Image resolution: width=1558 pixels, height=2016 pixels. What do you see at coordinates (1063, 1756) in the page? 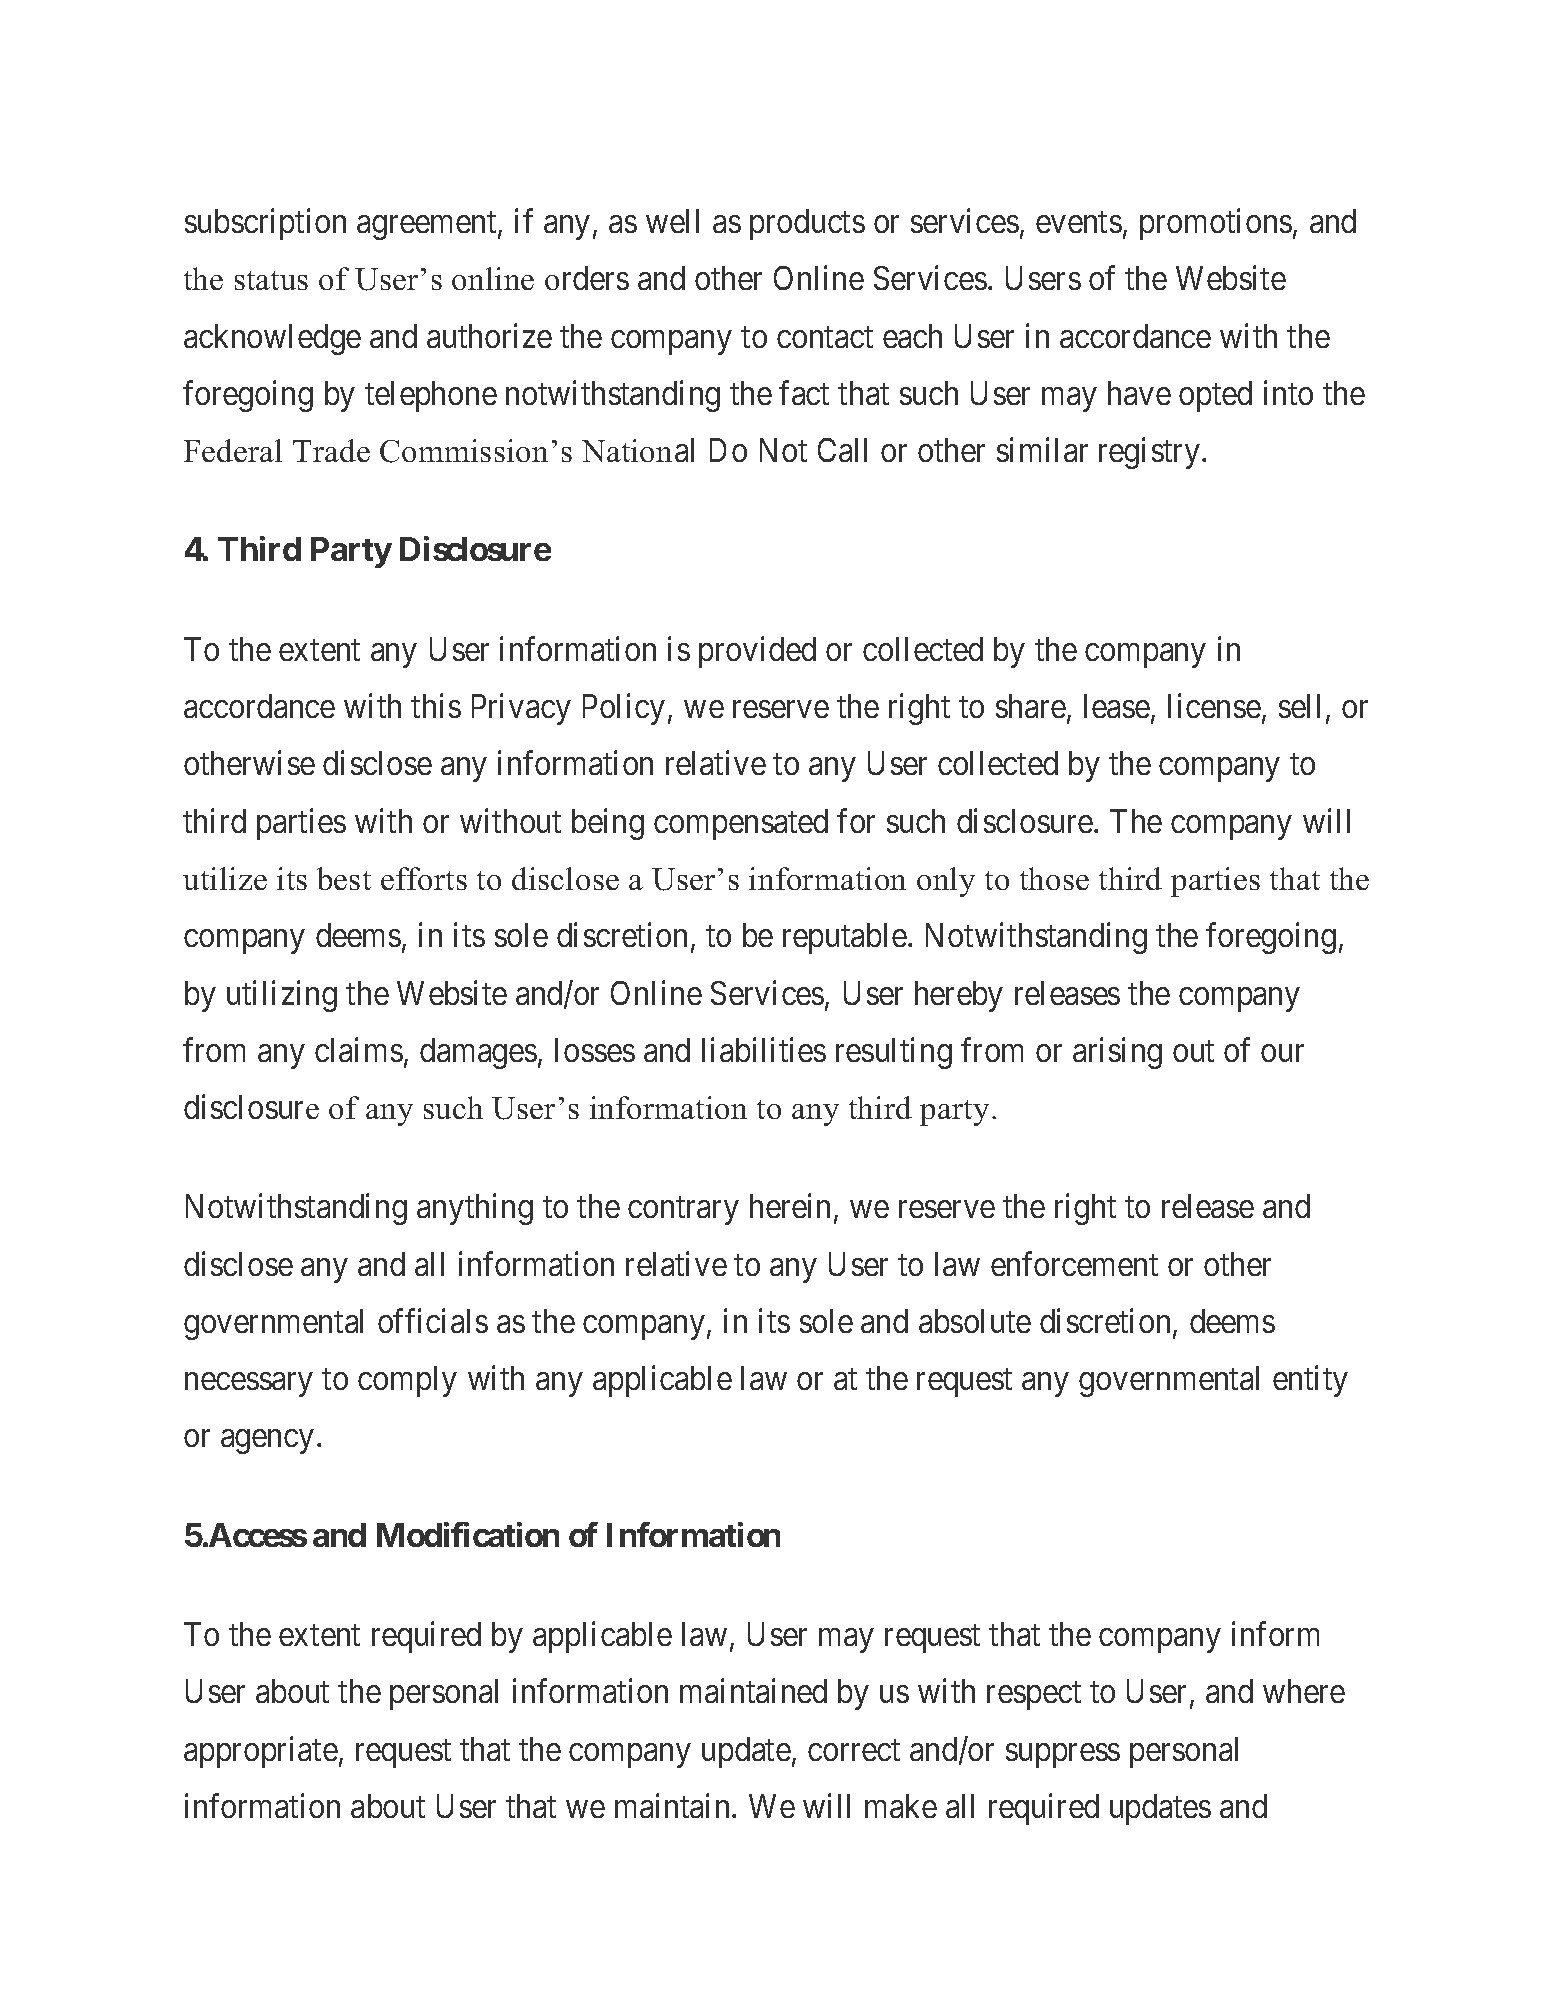
I see `suppress` at bounding box center [1063, 1756].
